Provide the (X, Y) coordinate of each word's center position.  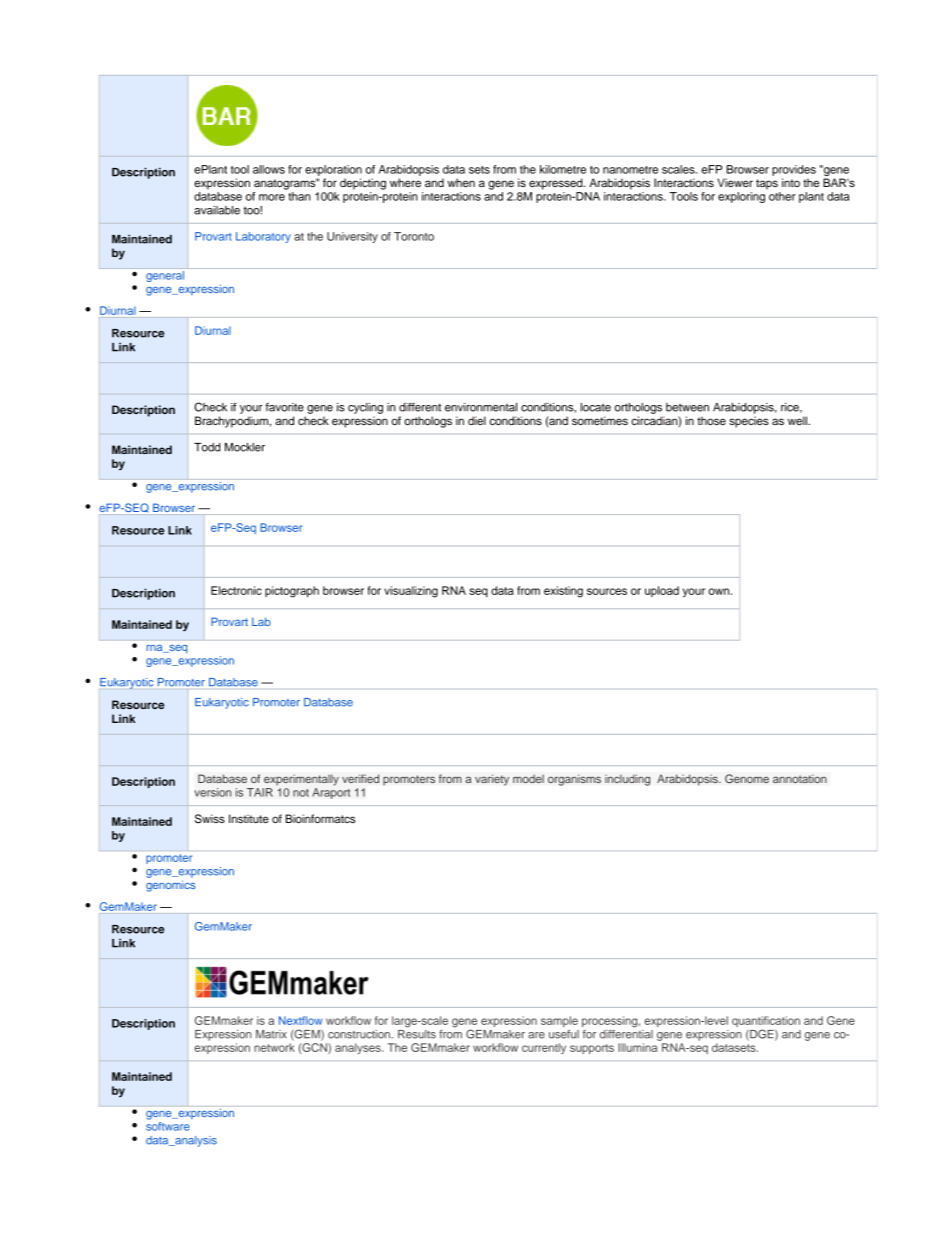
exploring (741, 197)
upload (662, 591)
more (272, 197)
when (461, 182)
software (168, 1126)
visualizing (411, 592)
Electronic (236, 590)
